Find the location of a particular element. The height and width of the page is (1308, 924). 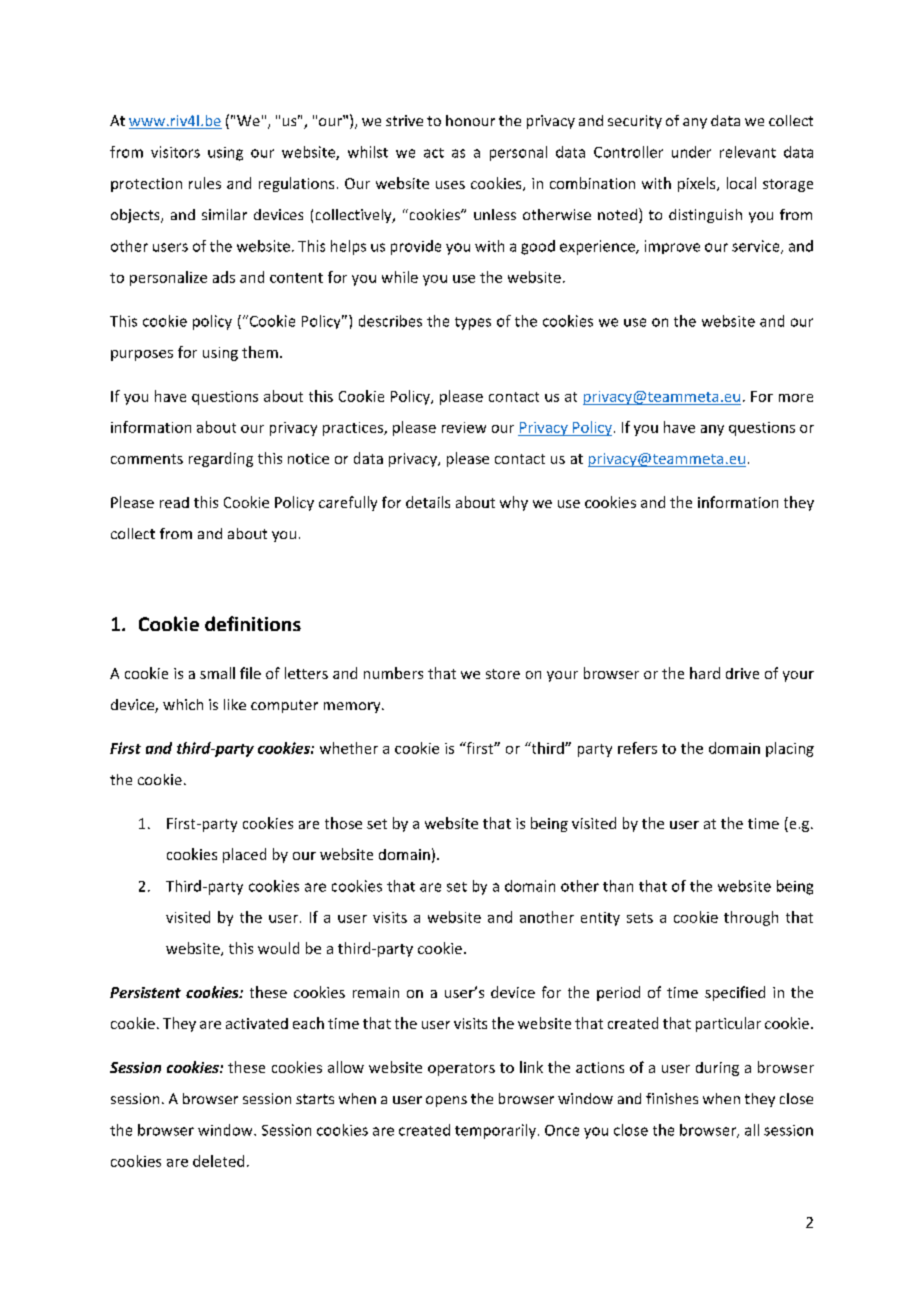

visitors is located at coordinates (175, 152).
